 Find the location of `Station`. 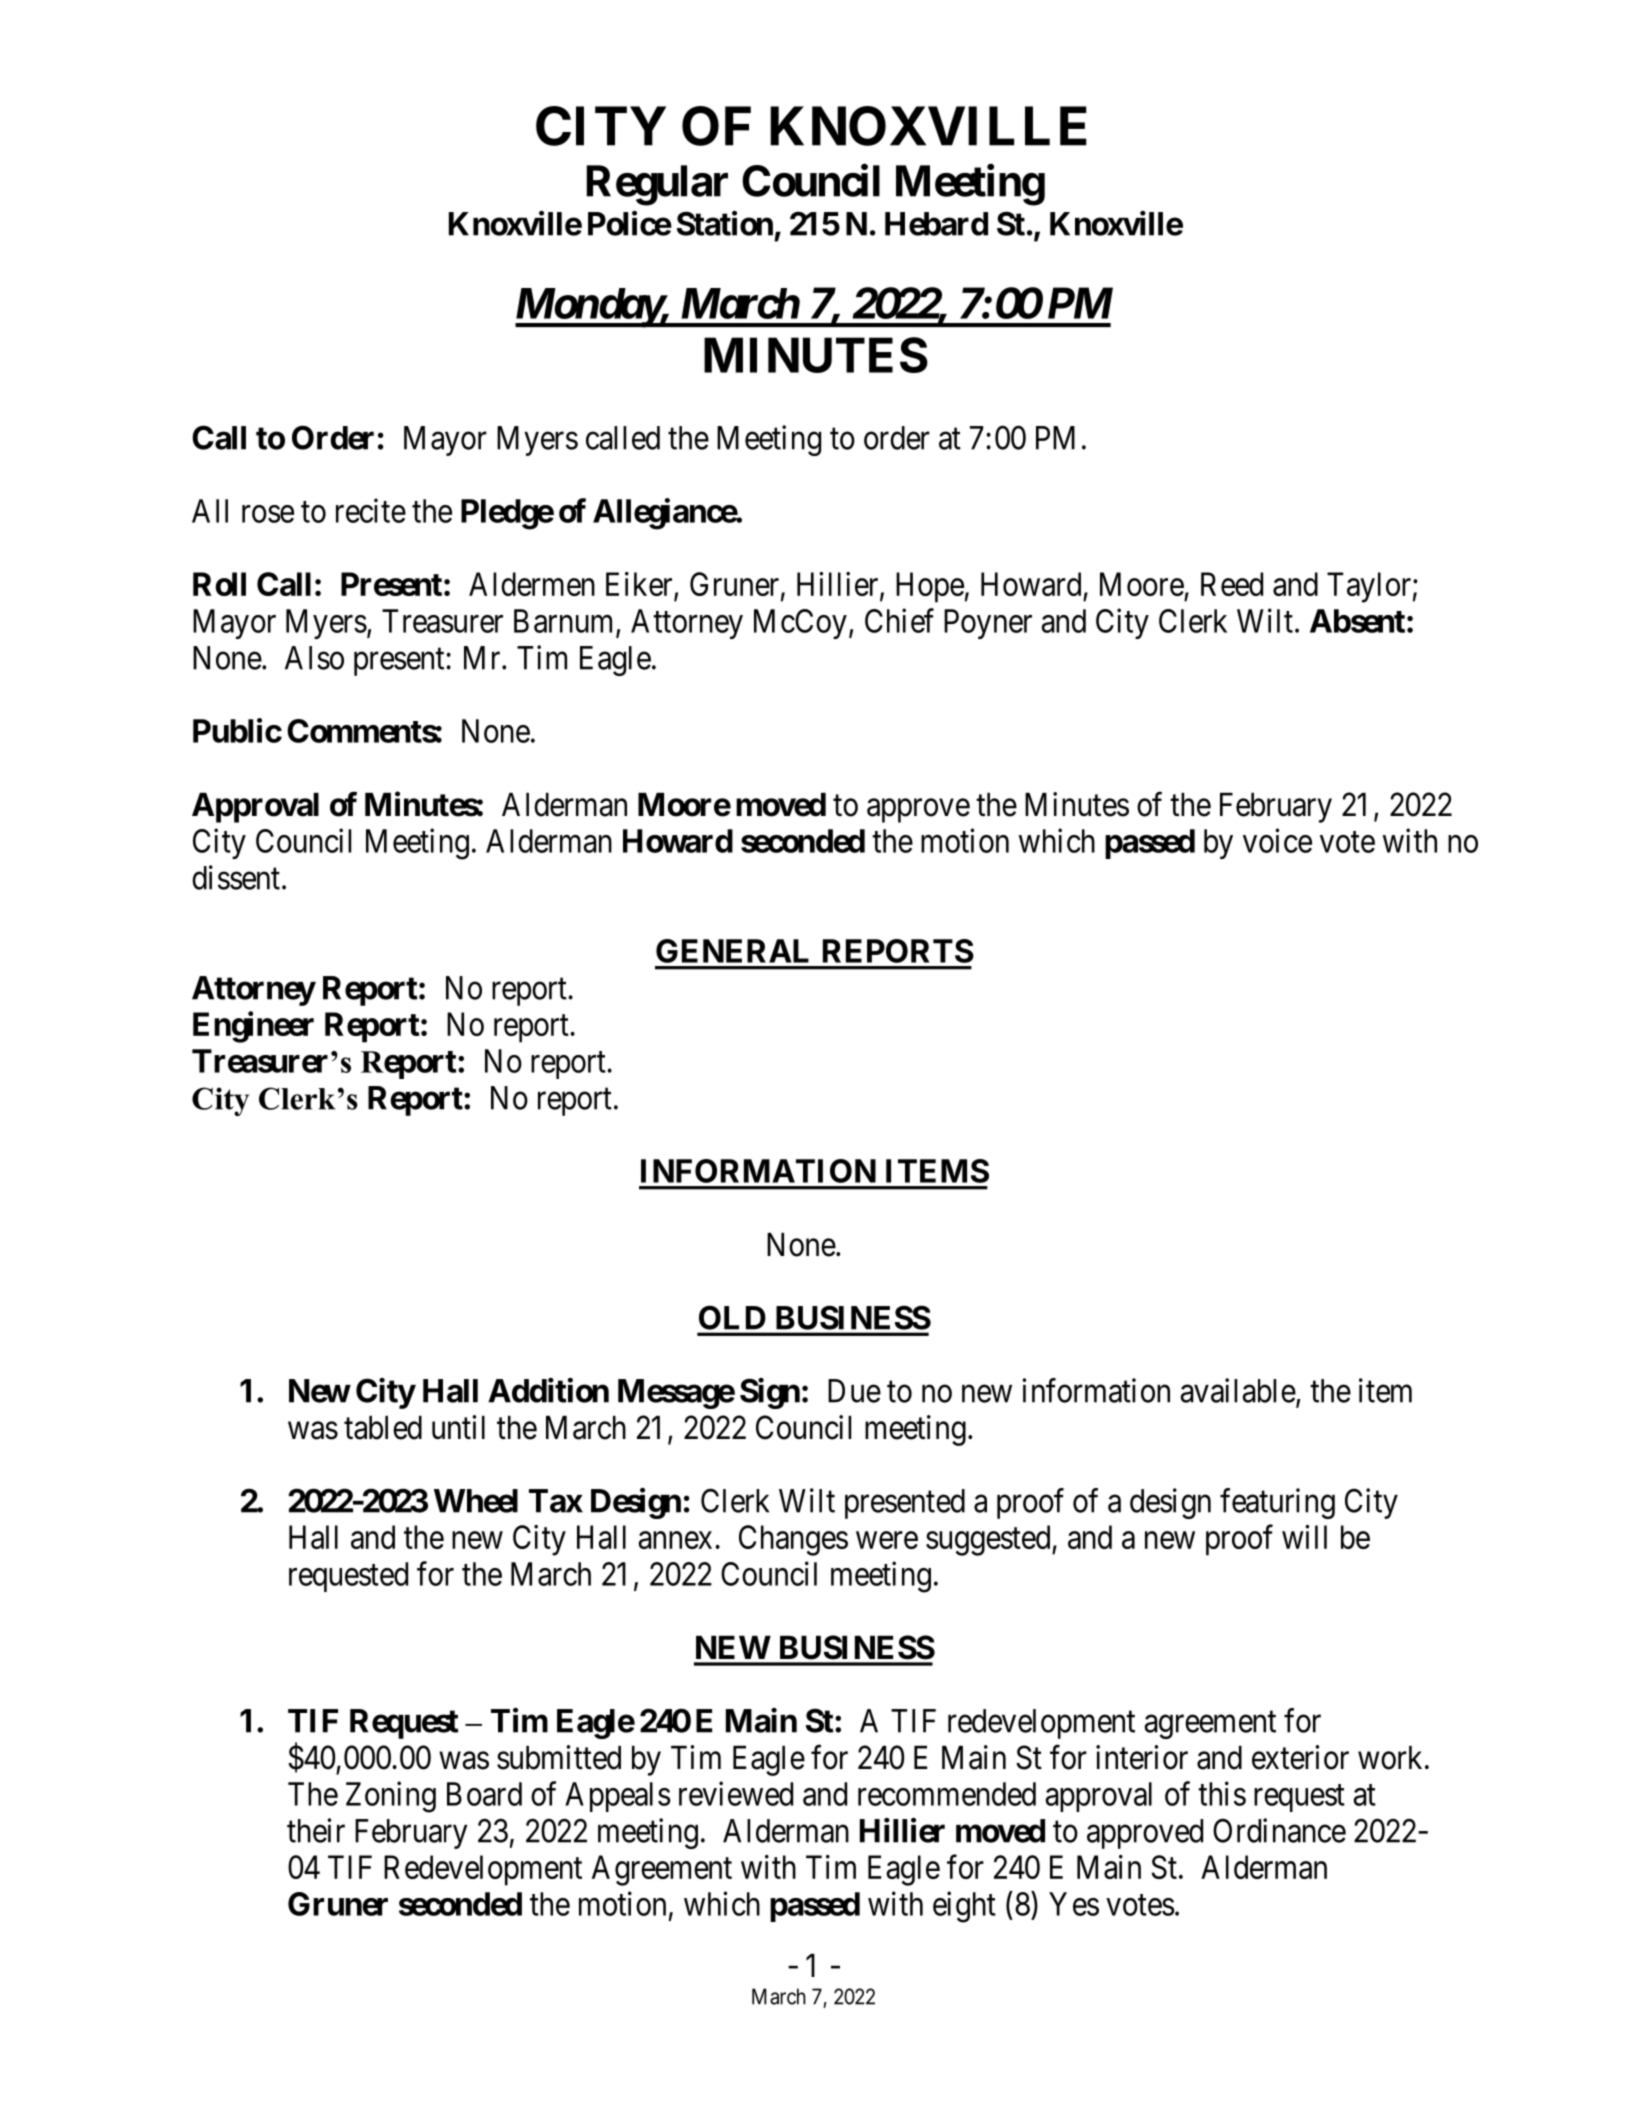

Station is located at coordinates (725, 223).
